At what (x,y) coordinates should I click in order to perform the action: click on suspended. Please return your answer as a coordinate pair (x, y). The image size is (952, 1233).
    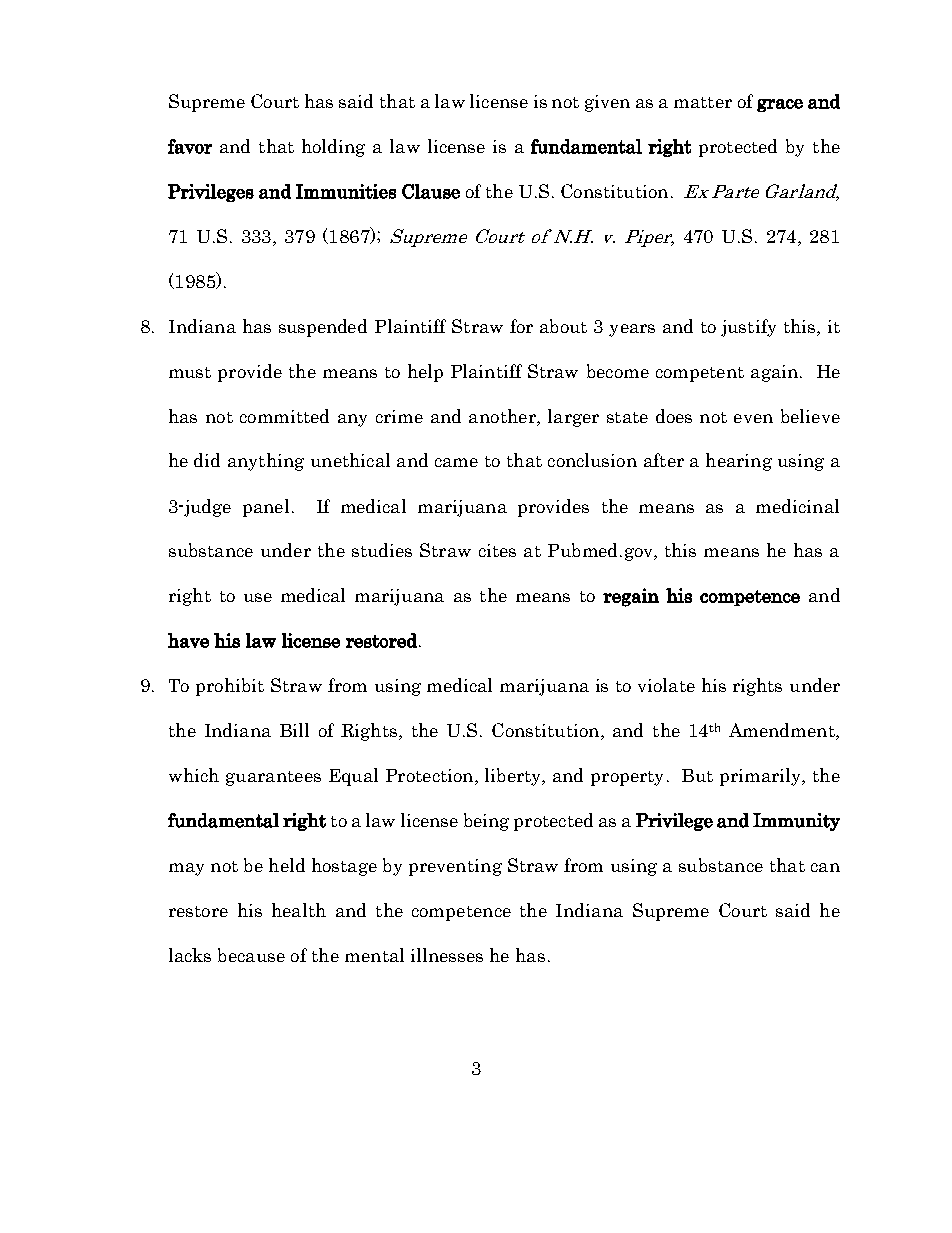
    Looking at the image, I should click on (323, 328).
